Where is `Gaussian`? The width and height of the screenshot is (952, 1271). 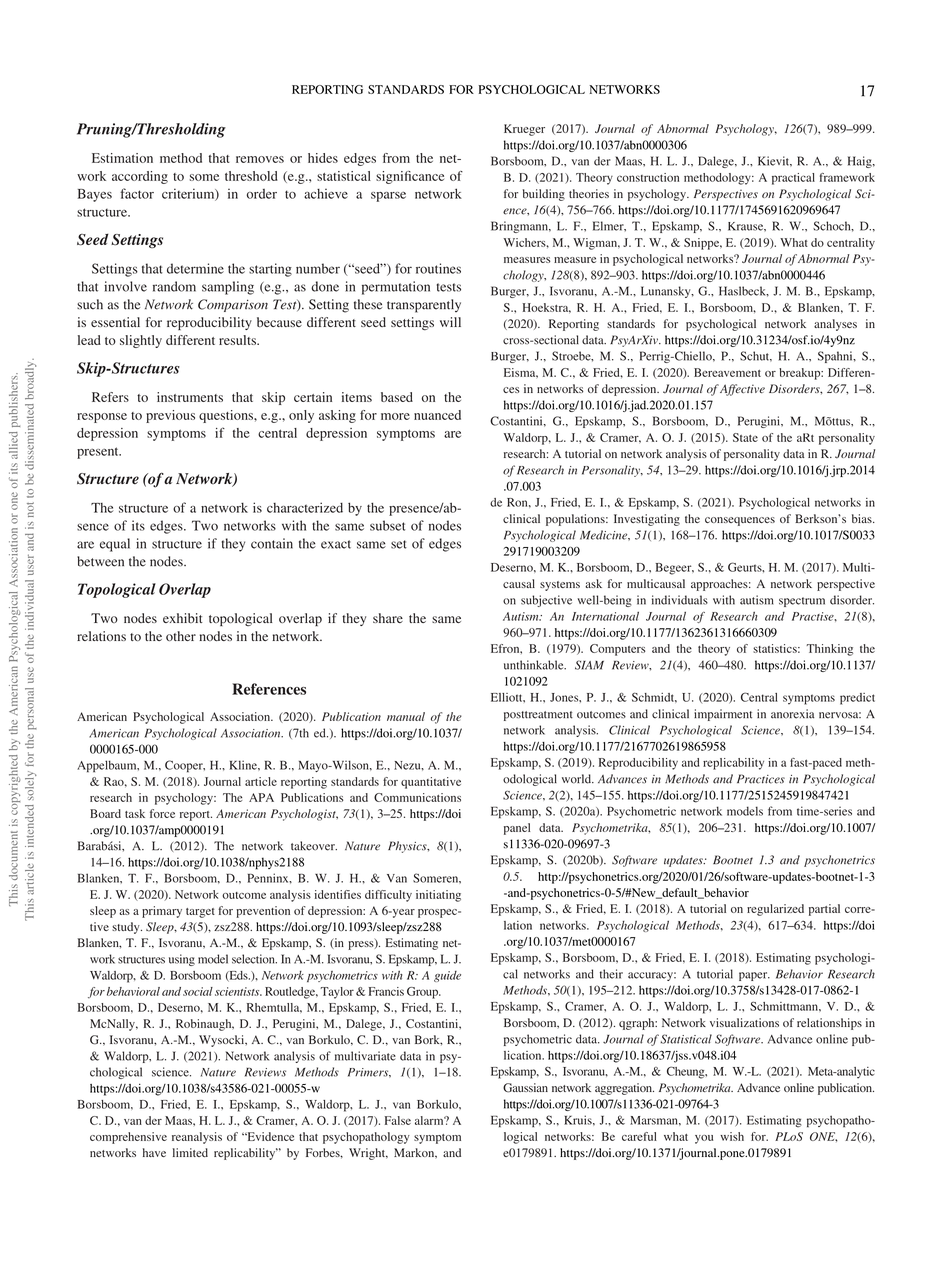 Gaussian is located at coordinates (525, 1088).
